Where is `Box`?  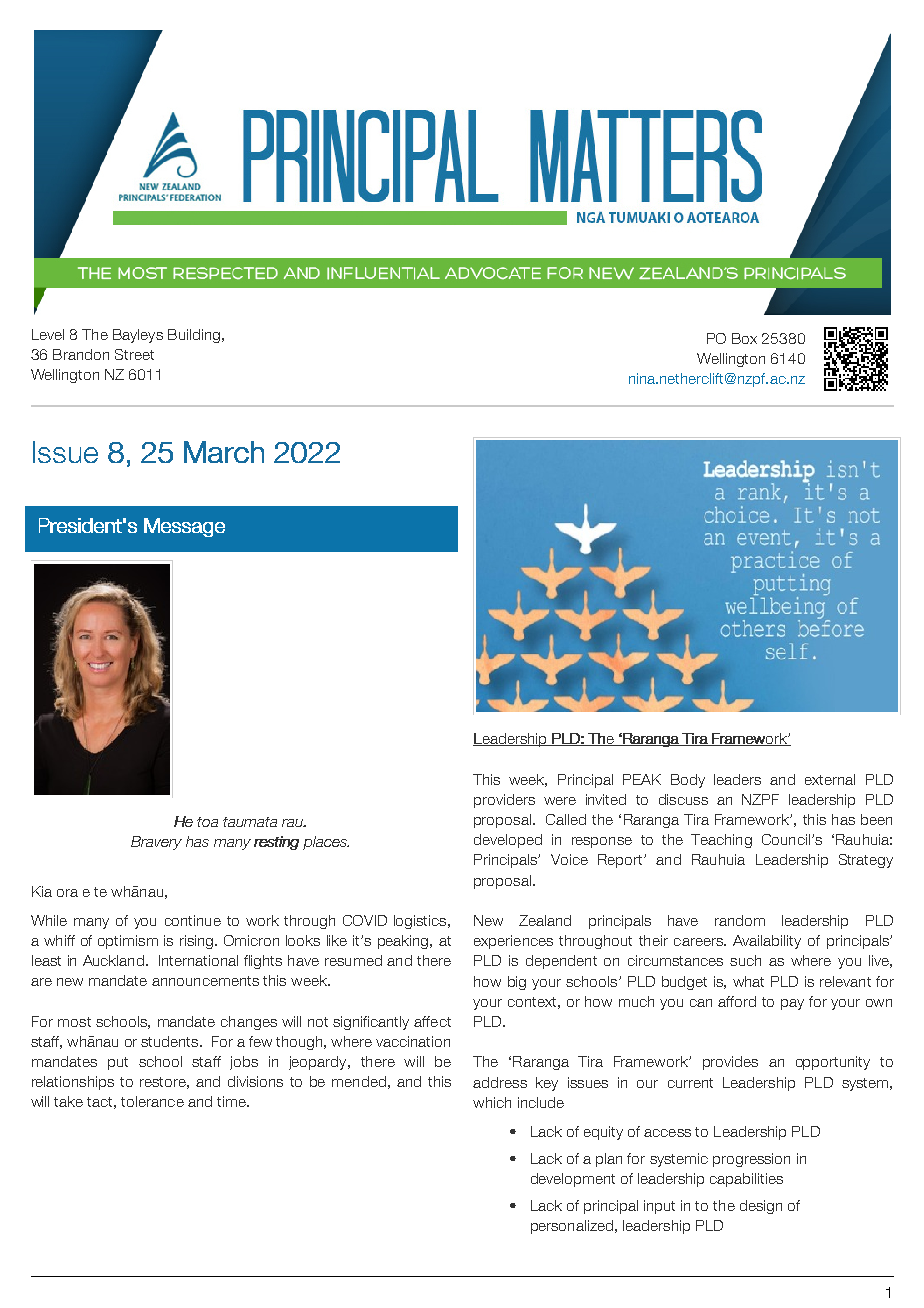 Box is located at coordinates (744, 338).
